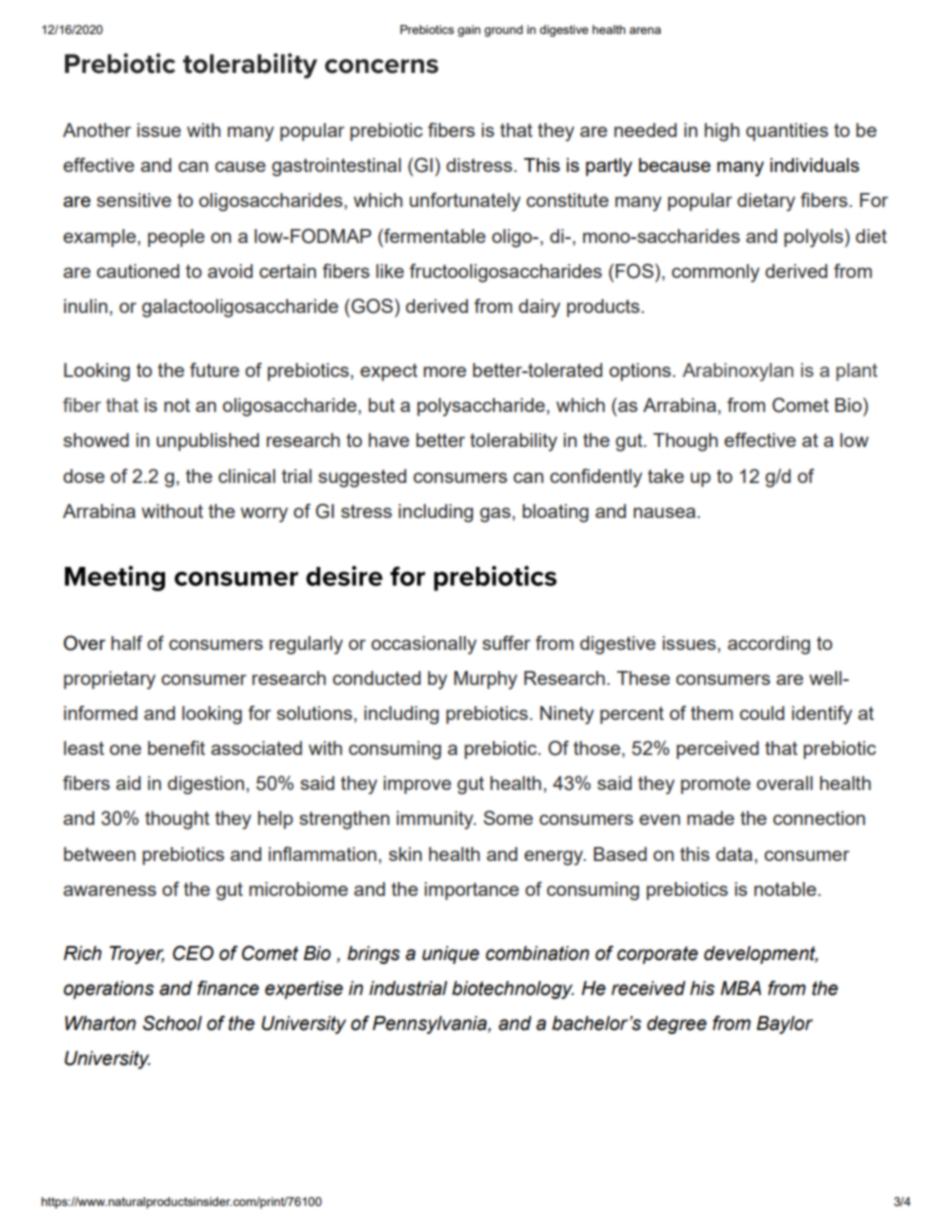  I want to click on quantities, so click(787, 132).
